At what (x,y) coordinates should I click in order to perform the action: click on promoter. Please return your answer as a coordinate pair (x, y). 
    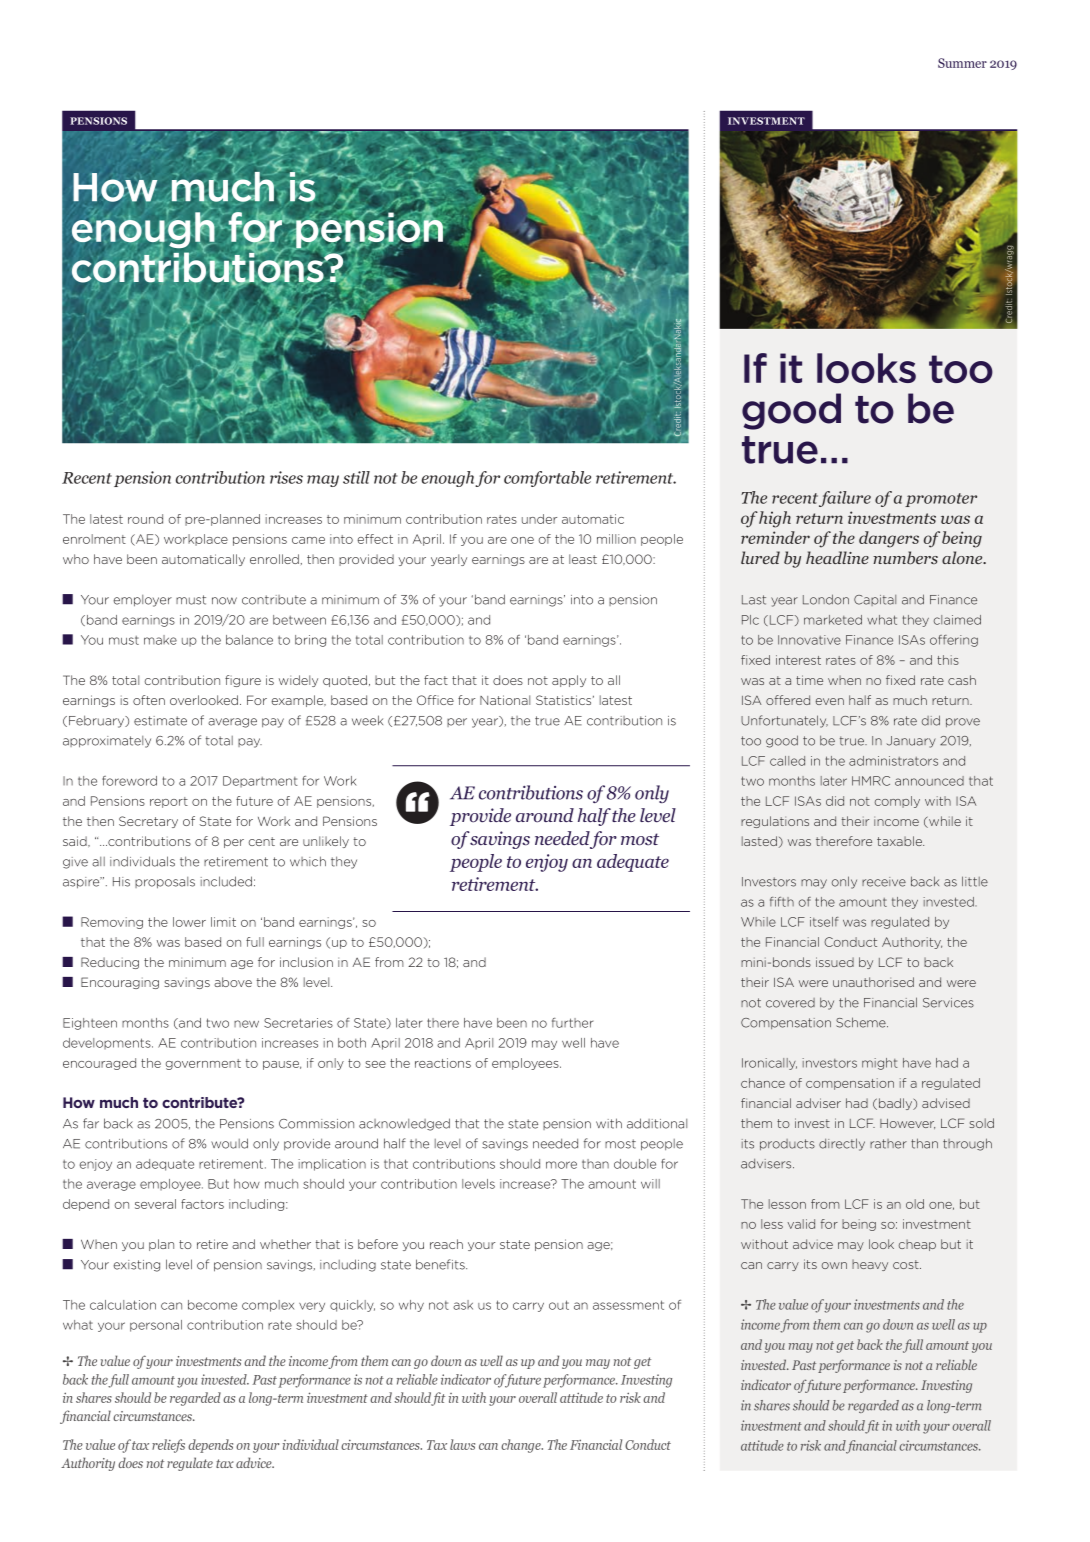
    Looking at the image, I should click on (941, 500).
